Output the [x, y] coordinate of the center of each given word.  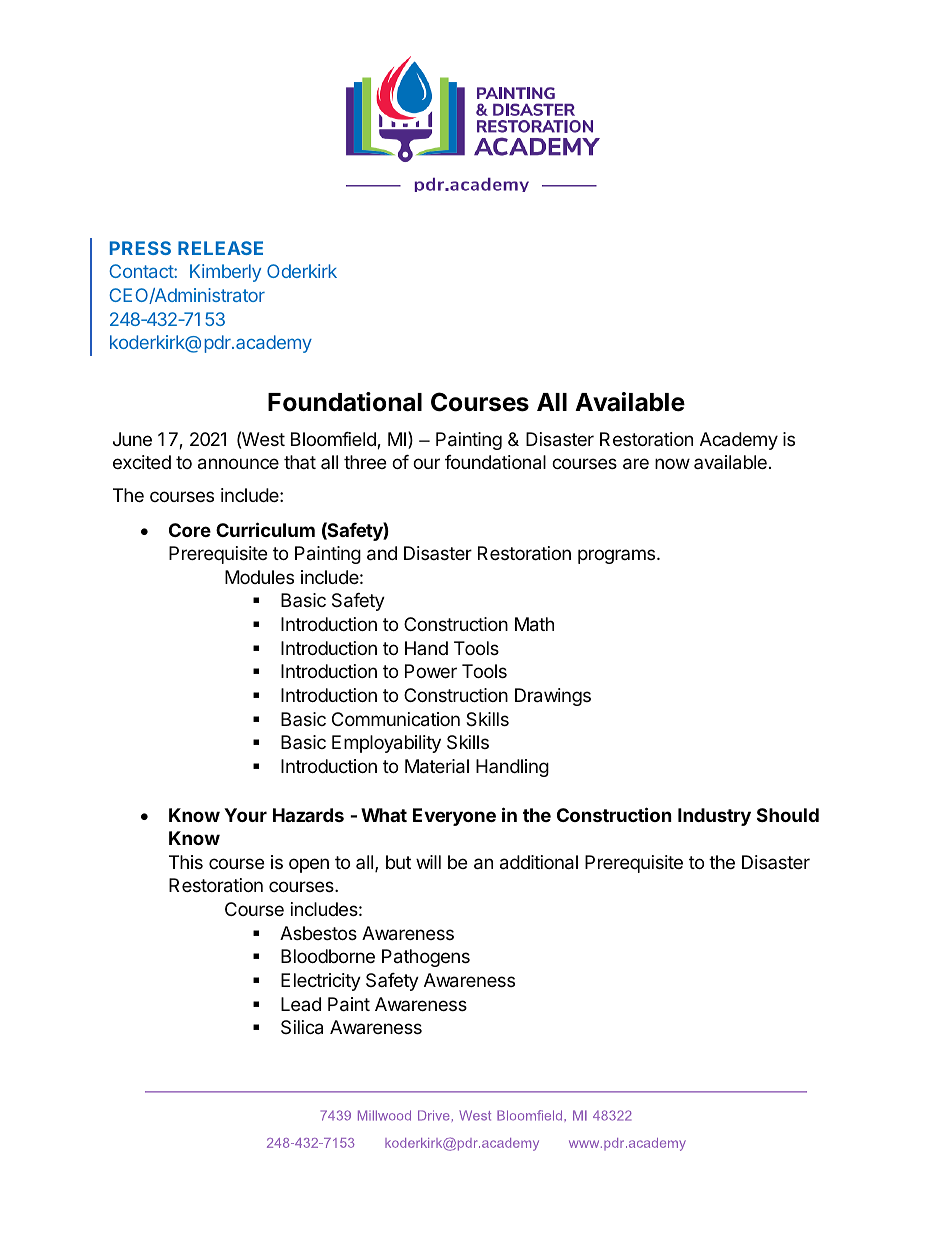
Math [534, 624]
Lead [301, 1004]
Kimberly [225, 273]
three [365, 462]
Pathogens [426, 958]
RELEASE [220, 248]
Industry [714, 817]
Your [245, 815]
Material [437, 766]
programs [618, 556]
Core [190, 530]
